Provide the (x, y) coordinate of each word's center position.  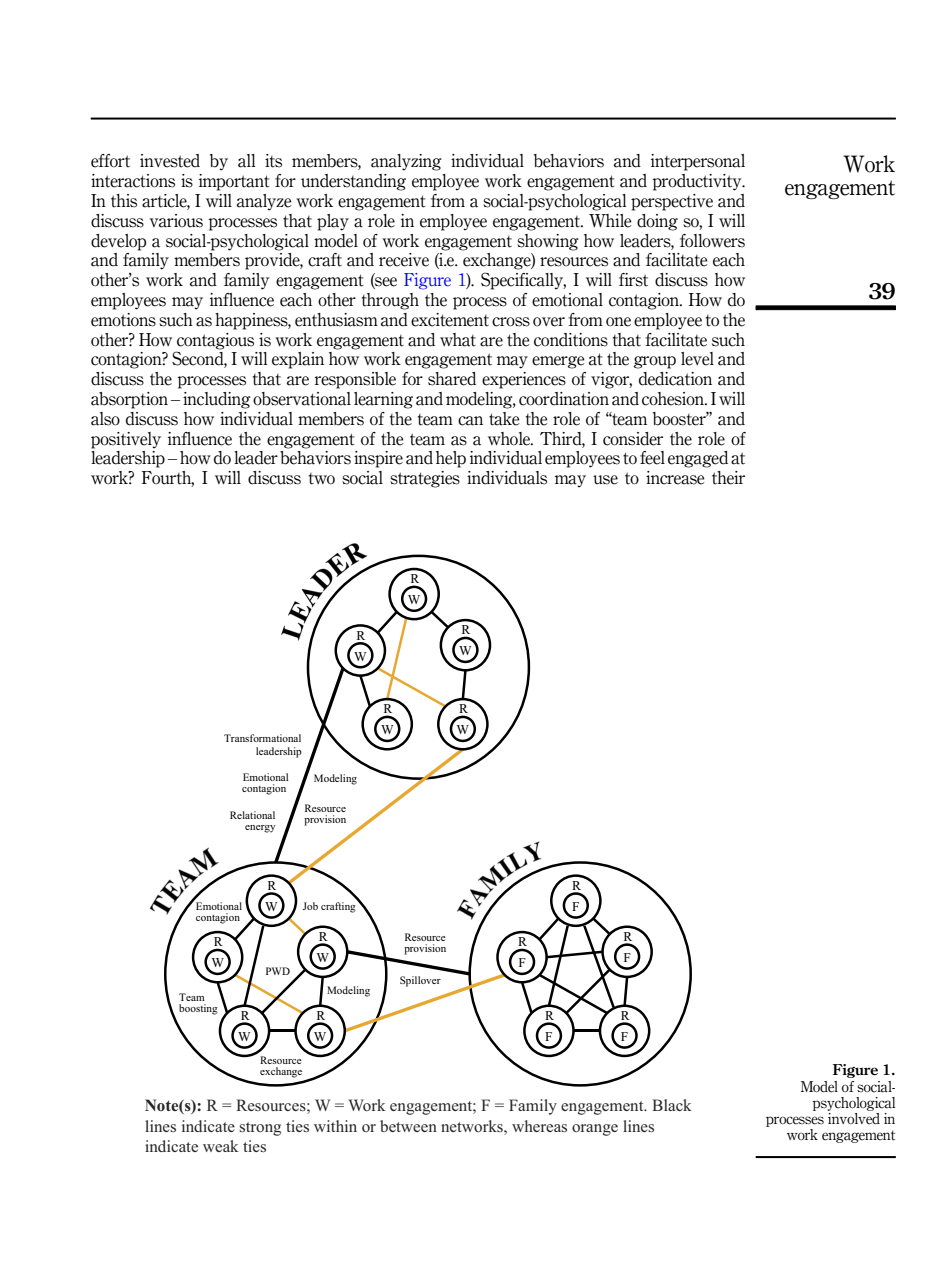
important (234, 182)
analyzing (406, 162)
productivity (698, 182)
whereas (539, 1126)
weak (221, 1146)
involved (854, 1117)
